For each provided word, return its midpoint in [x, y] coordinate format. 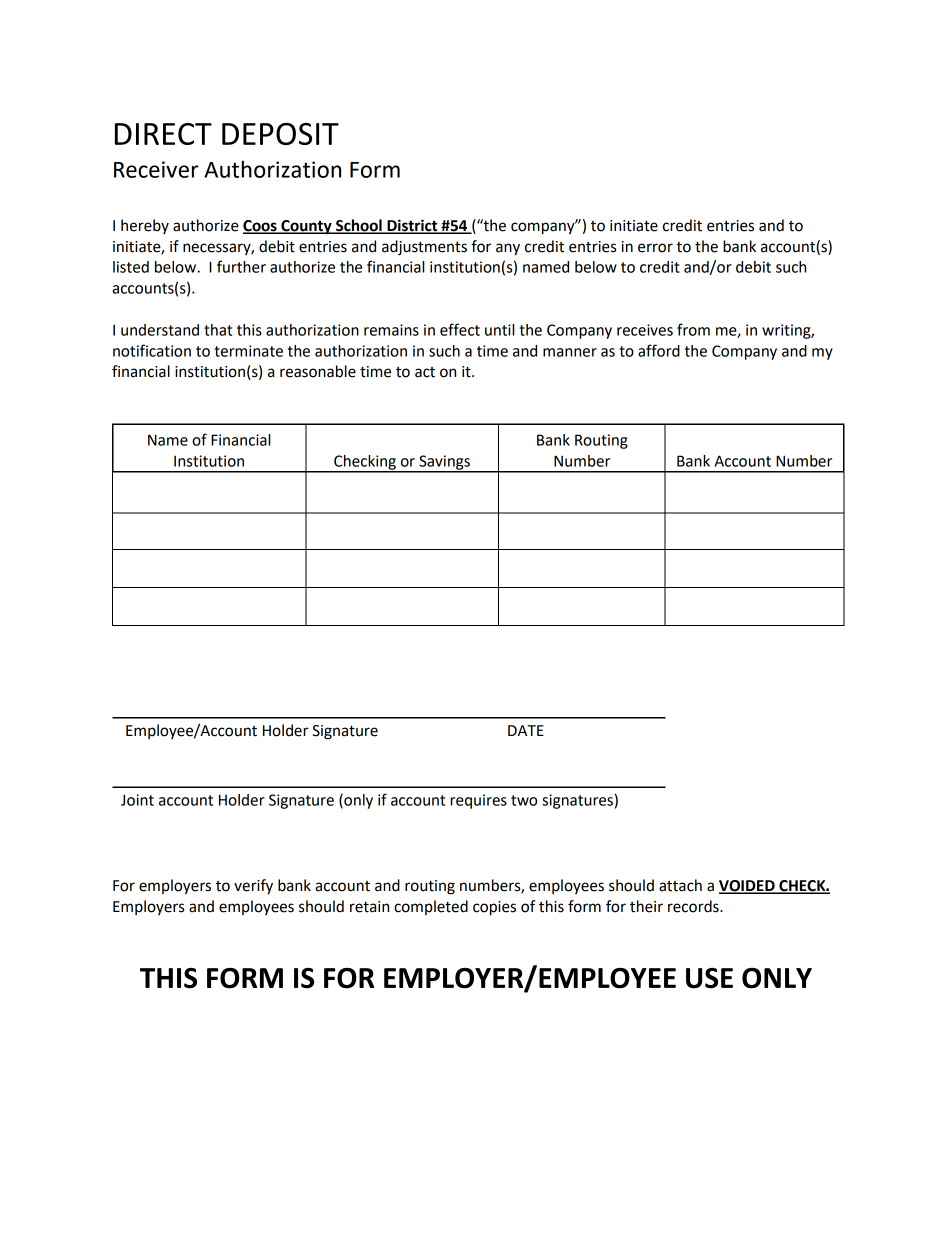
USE [709, 978]
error [655, 248]
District [412, 226]
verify [253, 887]
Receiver [156, 169]
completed [431, 907]
